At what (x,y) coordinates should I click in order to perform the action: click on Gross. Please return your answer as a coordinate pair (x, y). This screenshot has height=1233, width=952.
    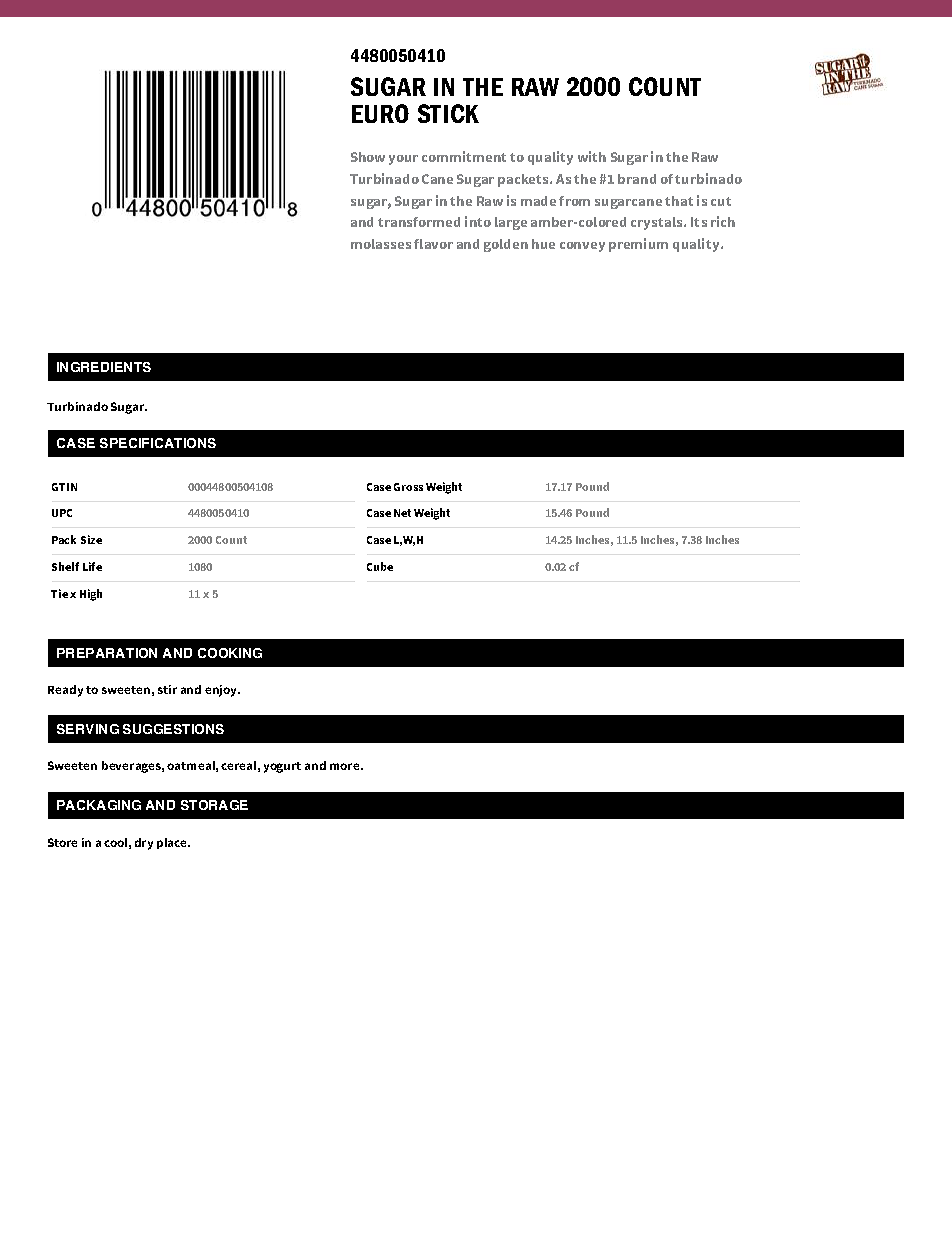
    Looking at the image, I should click on (408, 487).
